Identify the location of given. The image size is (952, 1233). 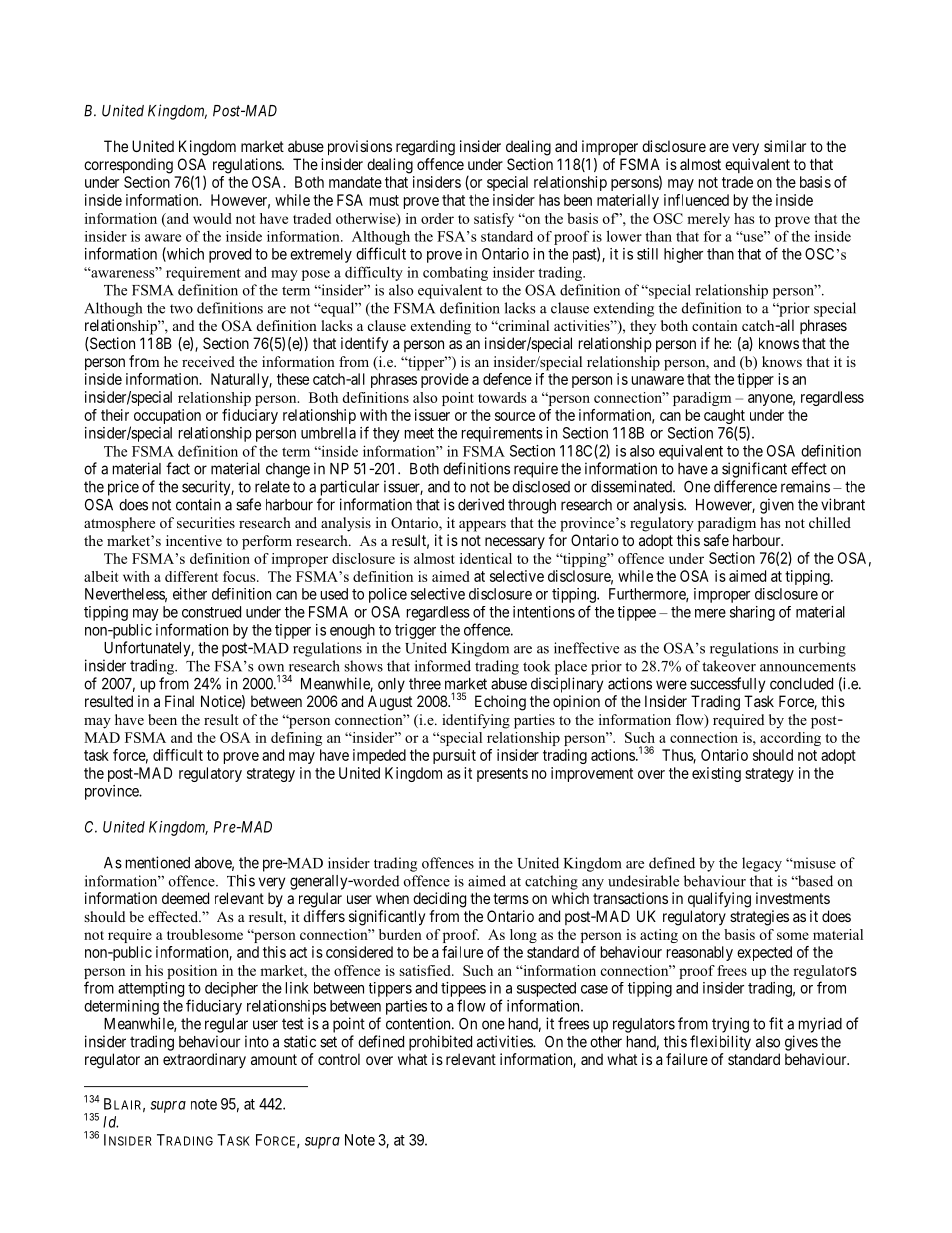
(777, 506).
